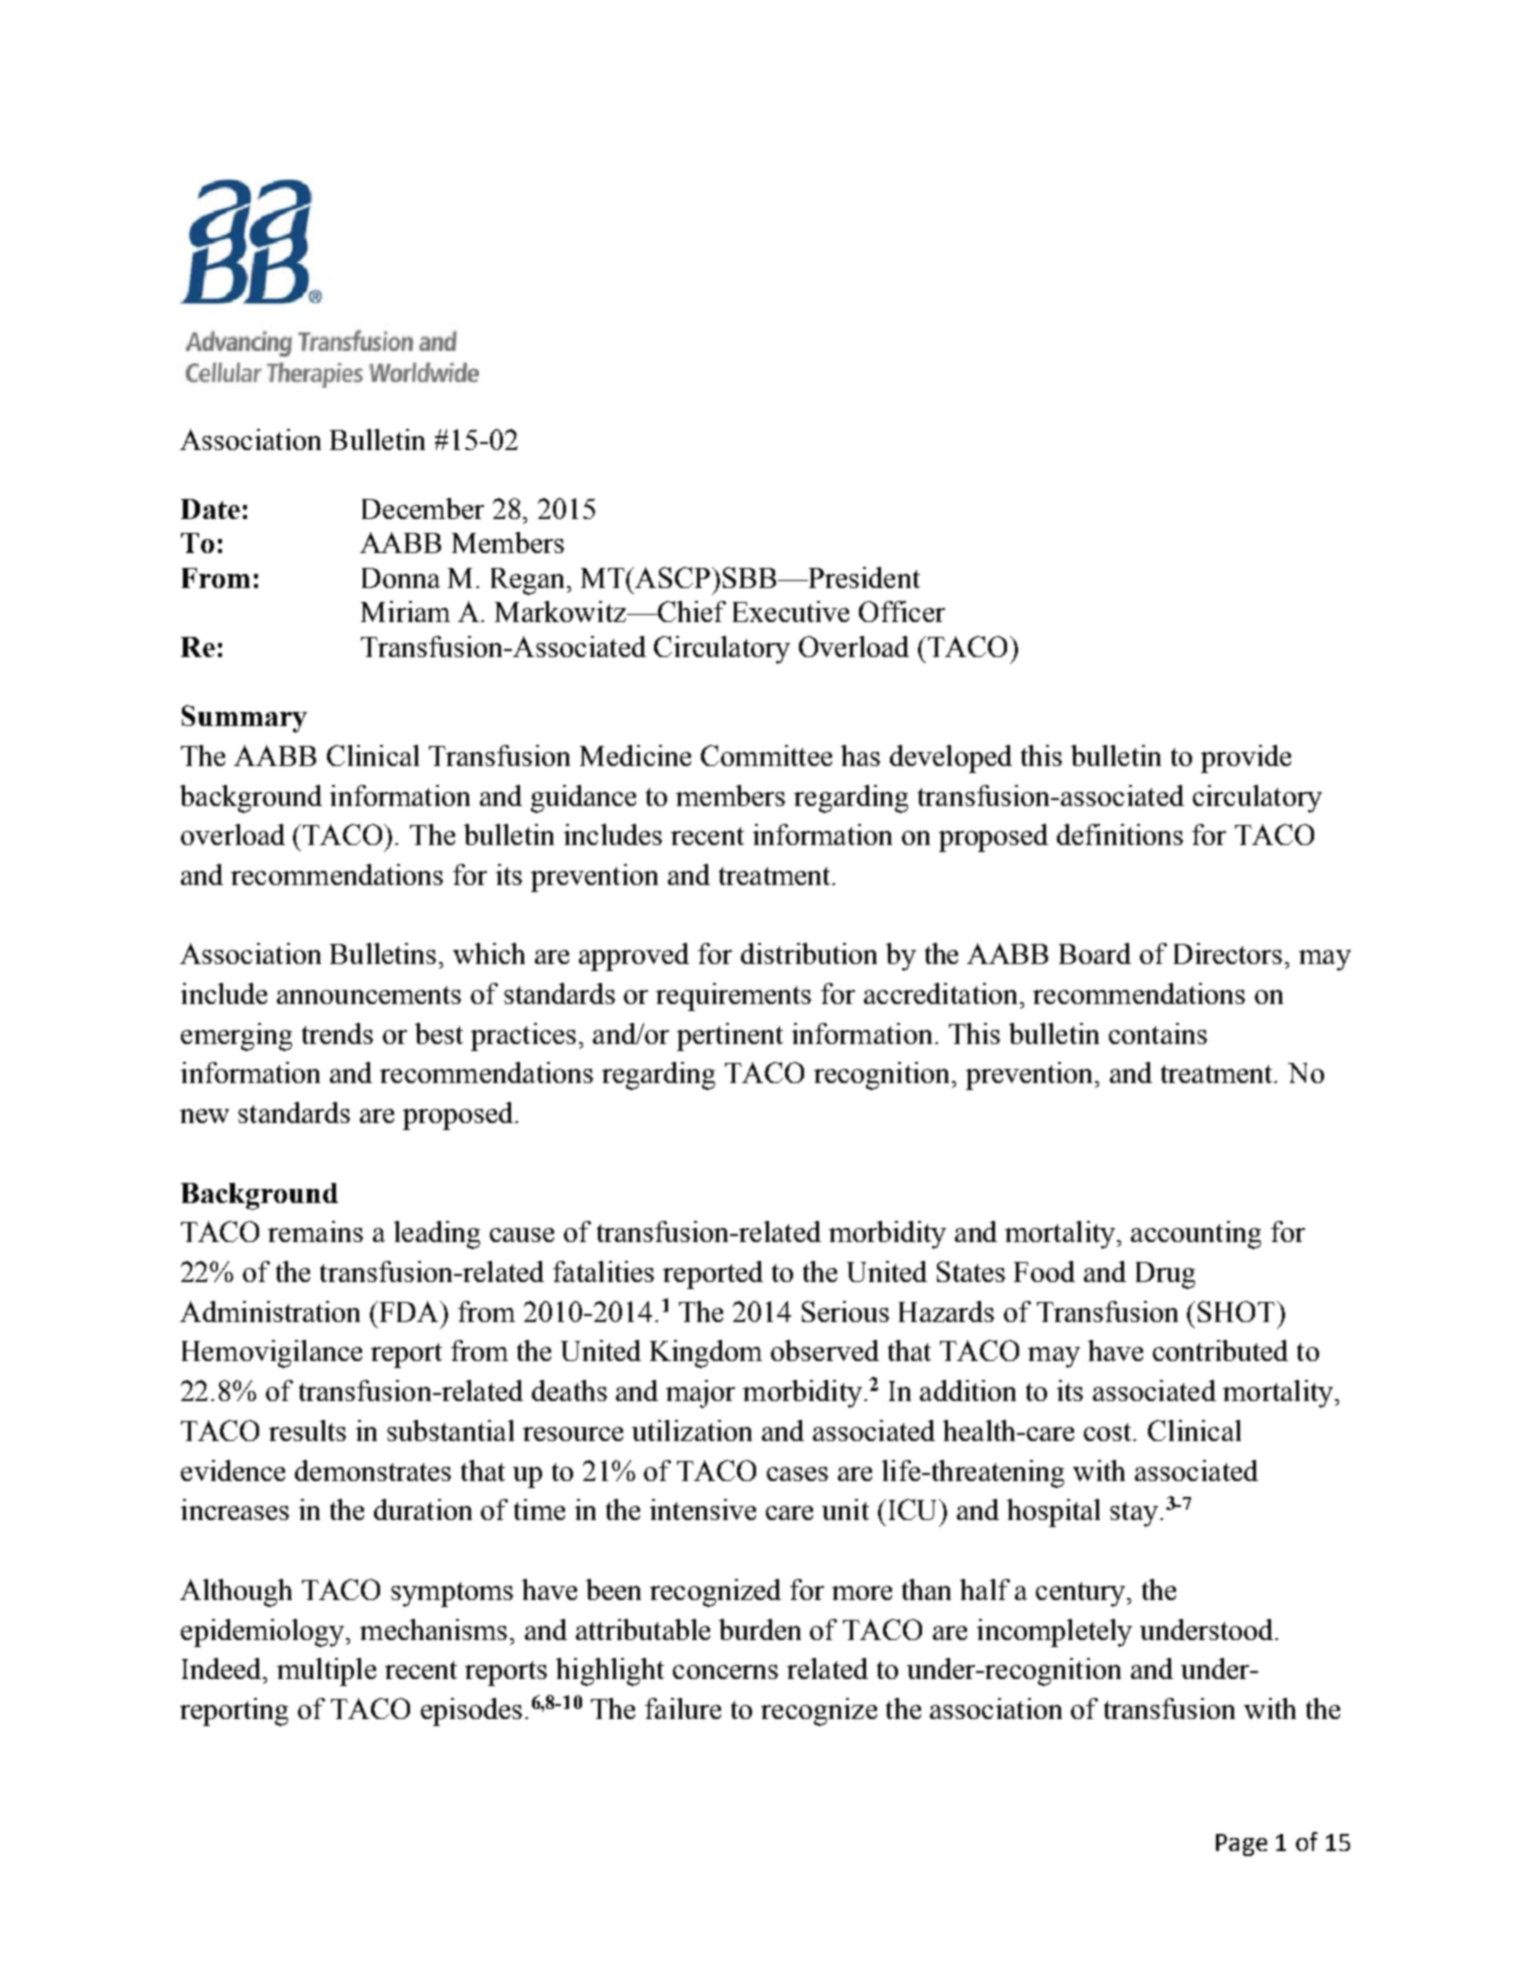  Describe the element at coordinates (326, 1672) in the page. I see `multiple` at that location.
